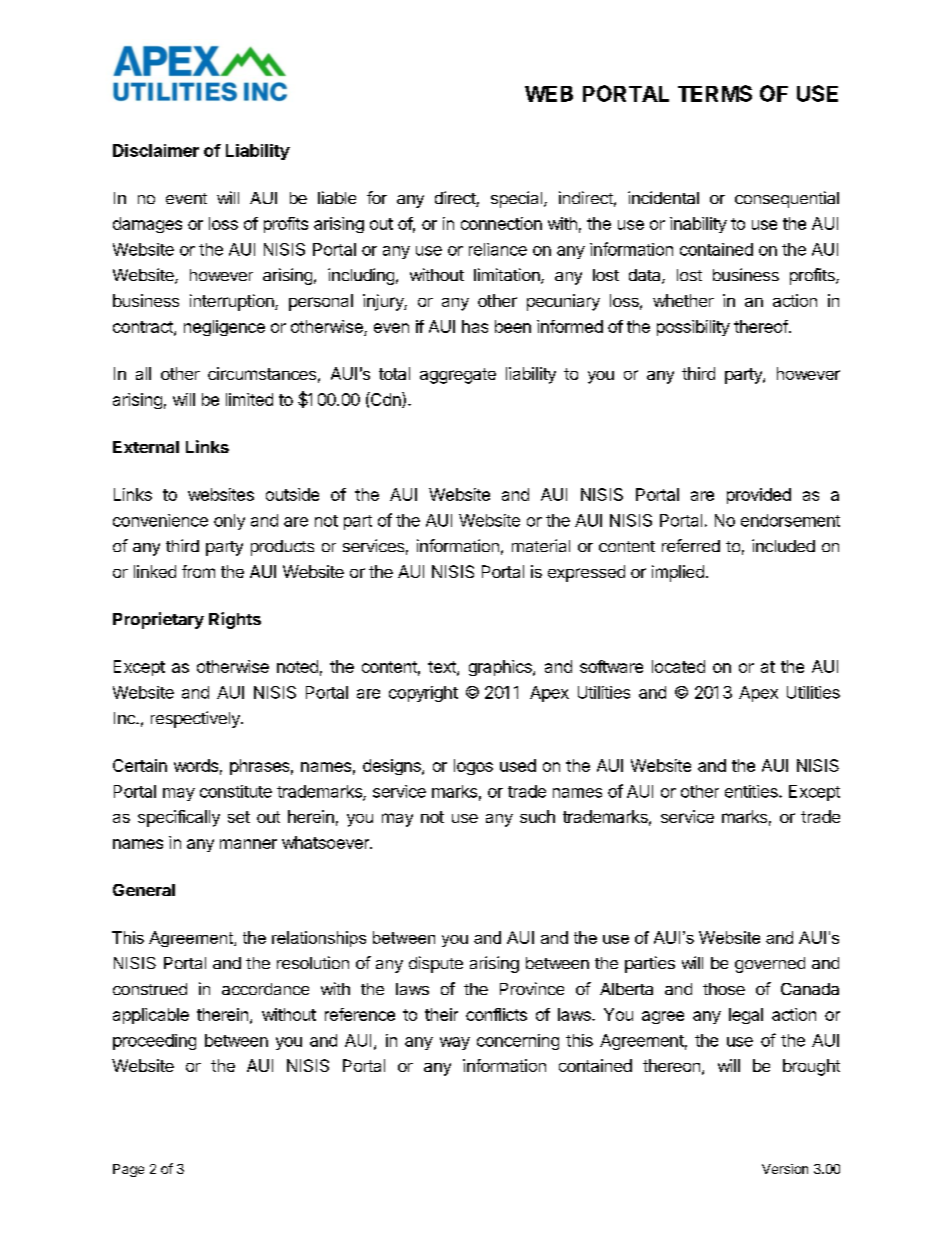 The width and height of the screenshot is (952, 1233). What do you see at coordinates (436, 964) in the screenshot?
I see `dispute` at bounding box center [436, 964].
